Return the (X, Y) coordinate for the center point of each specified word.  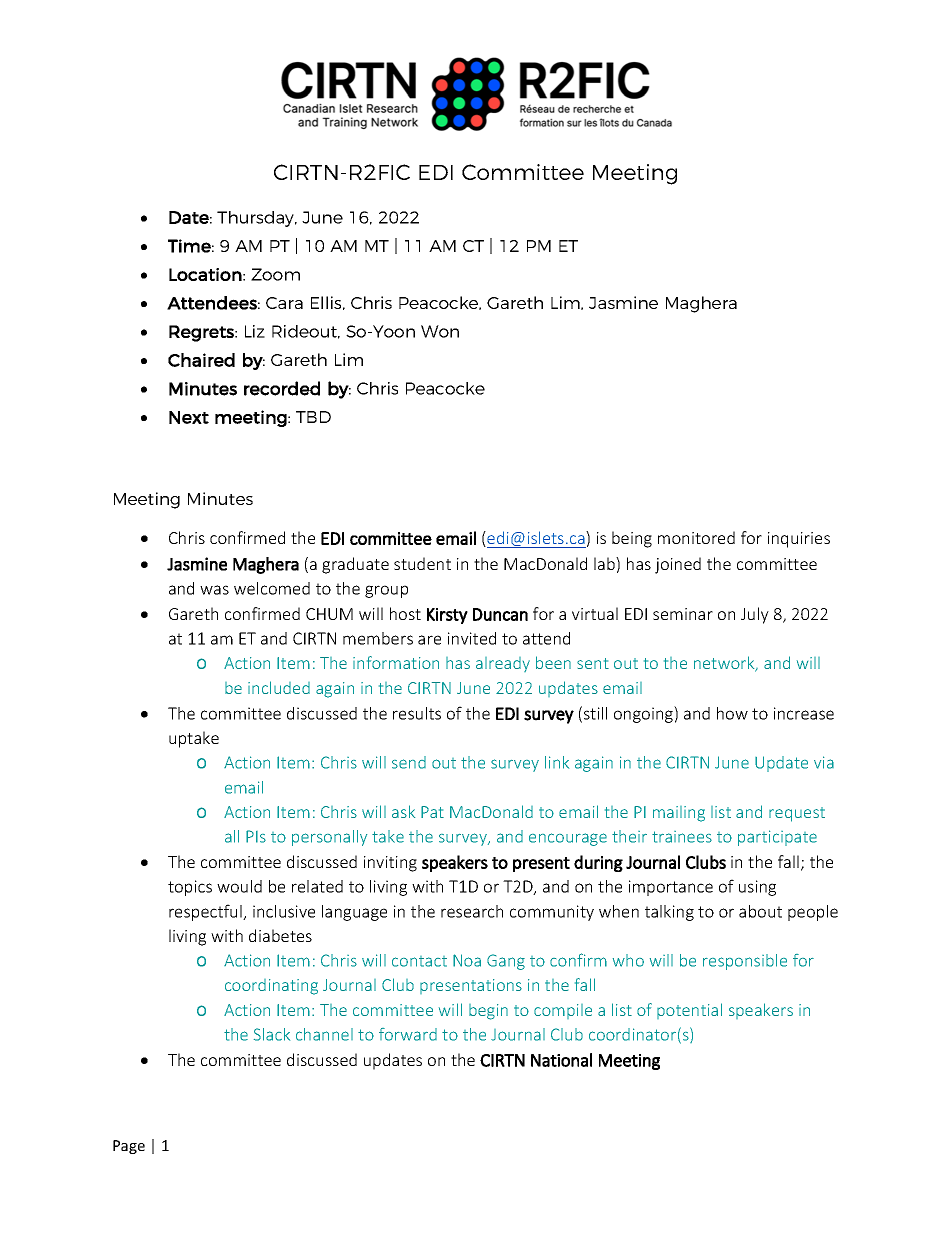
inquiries (799, 540)
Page (129, 1147)
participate (777, 838)
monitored (696, 537)
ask (403, 811)
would (239, 886)
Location (205, 274)
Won (440, 331)
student (422, 563)
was (214, 590)
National (561, 1060)
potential (689, 1011)
